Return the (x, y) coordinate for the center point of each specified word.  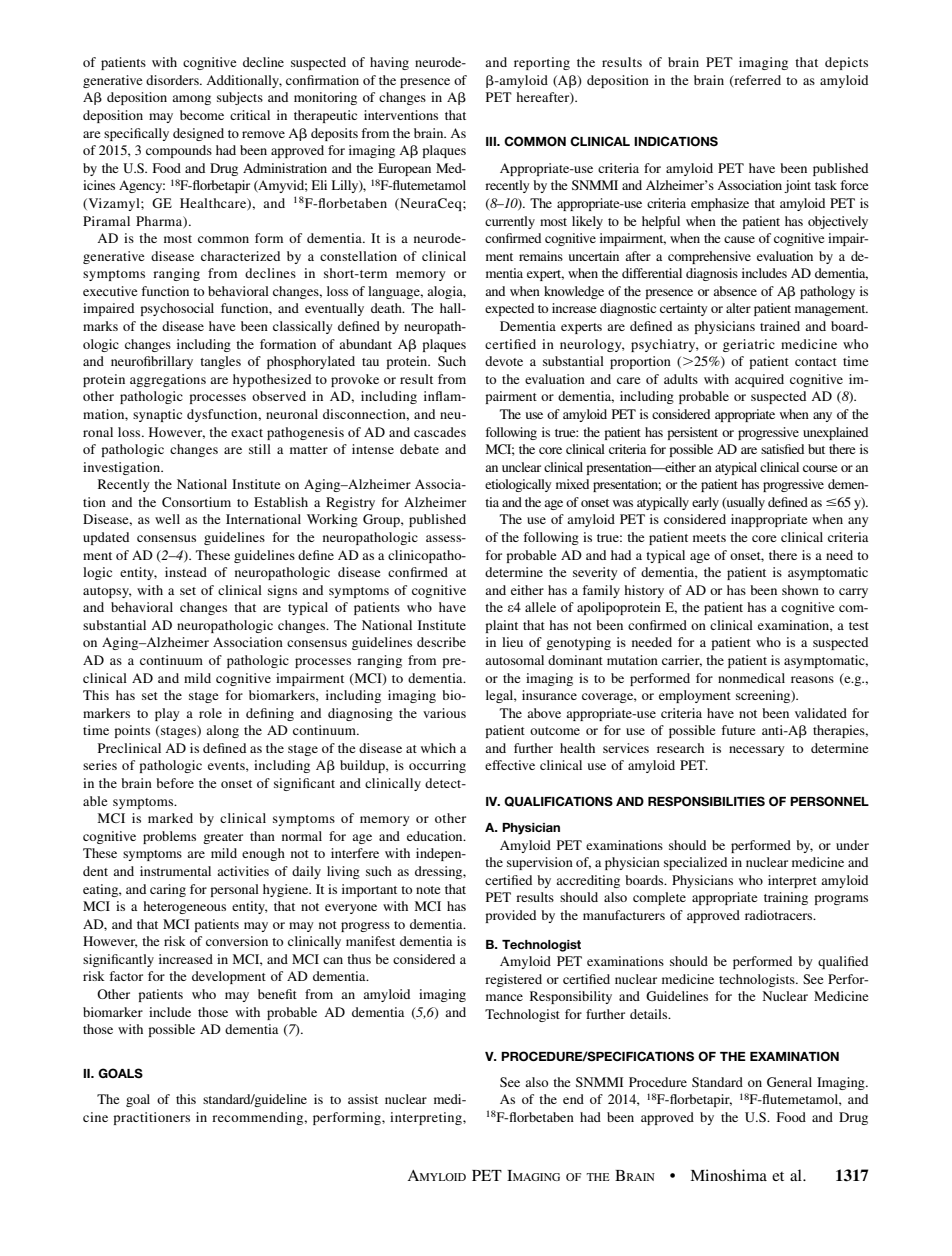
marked (170, 818)
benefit (277, 994)
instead (186, 572)
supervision (540, 863)
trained (780, 326)
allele (540, 607)
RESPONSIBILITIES (706, 801)
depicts (846, 63)
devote (504, 361)
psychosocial (177, 309)
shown (800, 590)
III (492, 141)
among (191, 100)
